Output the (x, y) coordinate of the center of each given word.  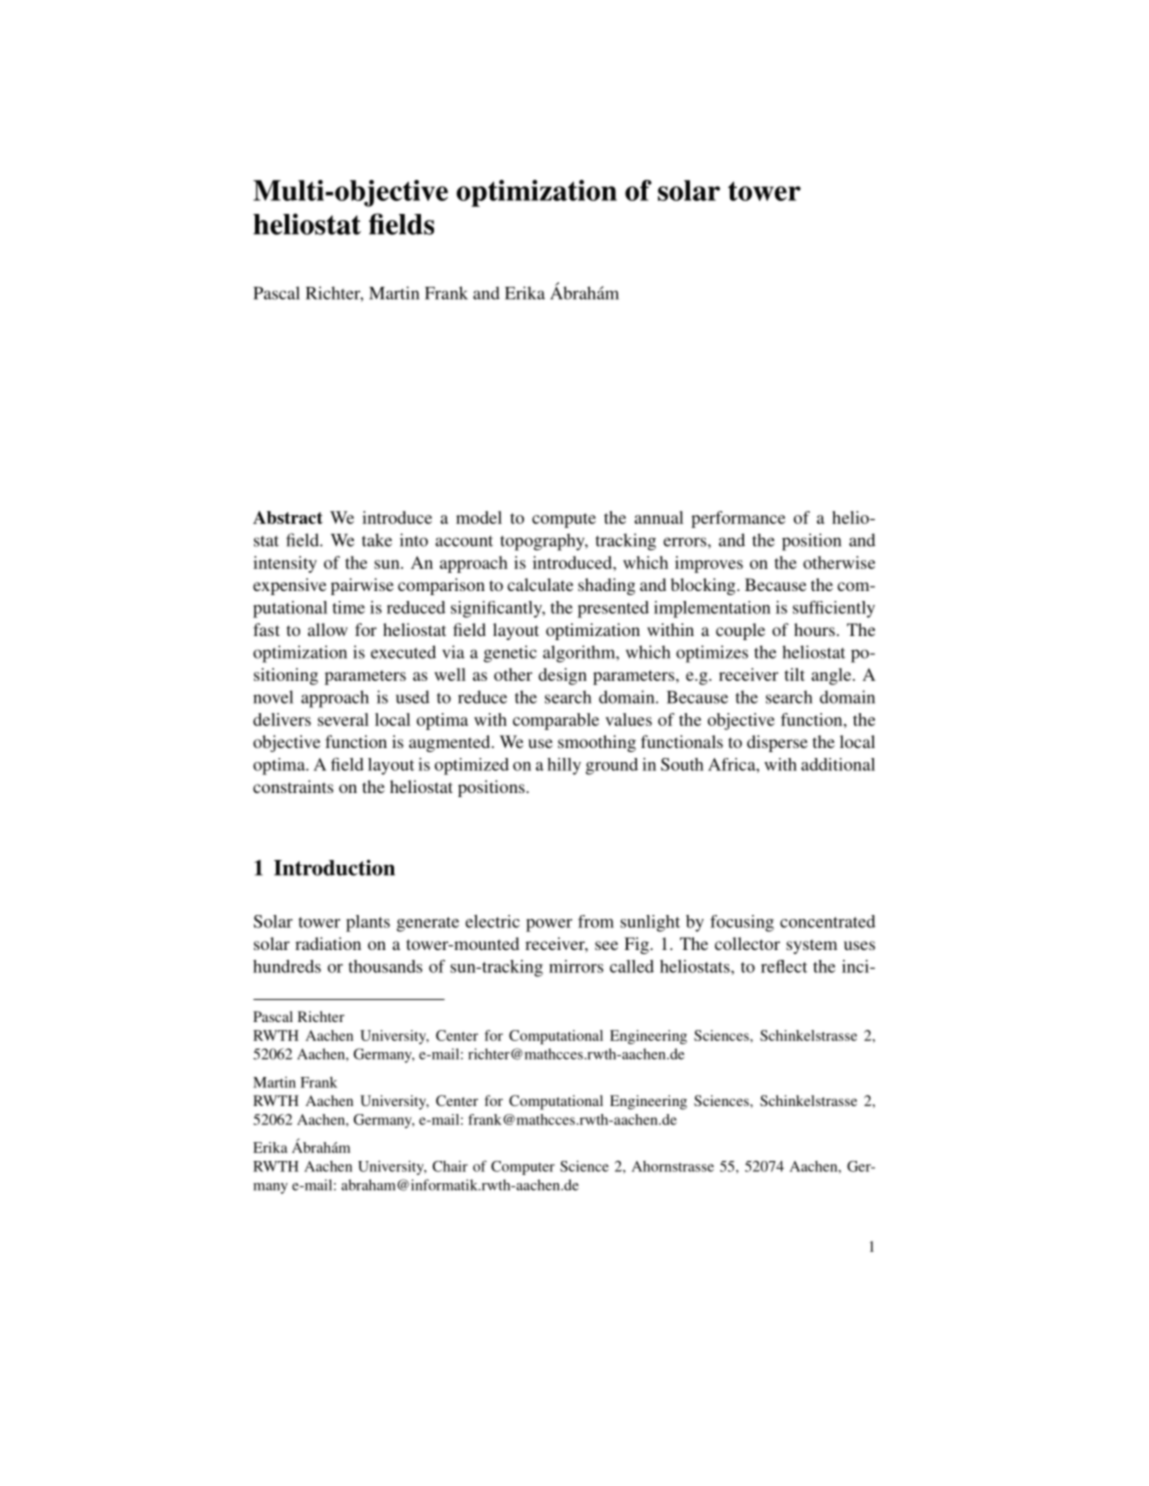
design (563, 676)
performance (738, 519)
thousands (385, 966)
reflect (784, 966)
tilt (794, 674)
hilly (564, 766)
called (632, 966)
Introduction (334, 867)
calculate (540, 584)
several (343, 719)
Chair (450, 1166)
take (377, 540)
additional (838, 764)
